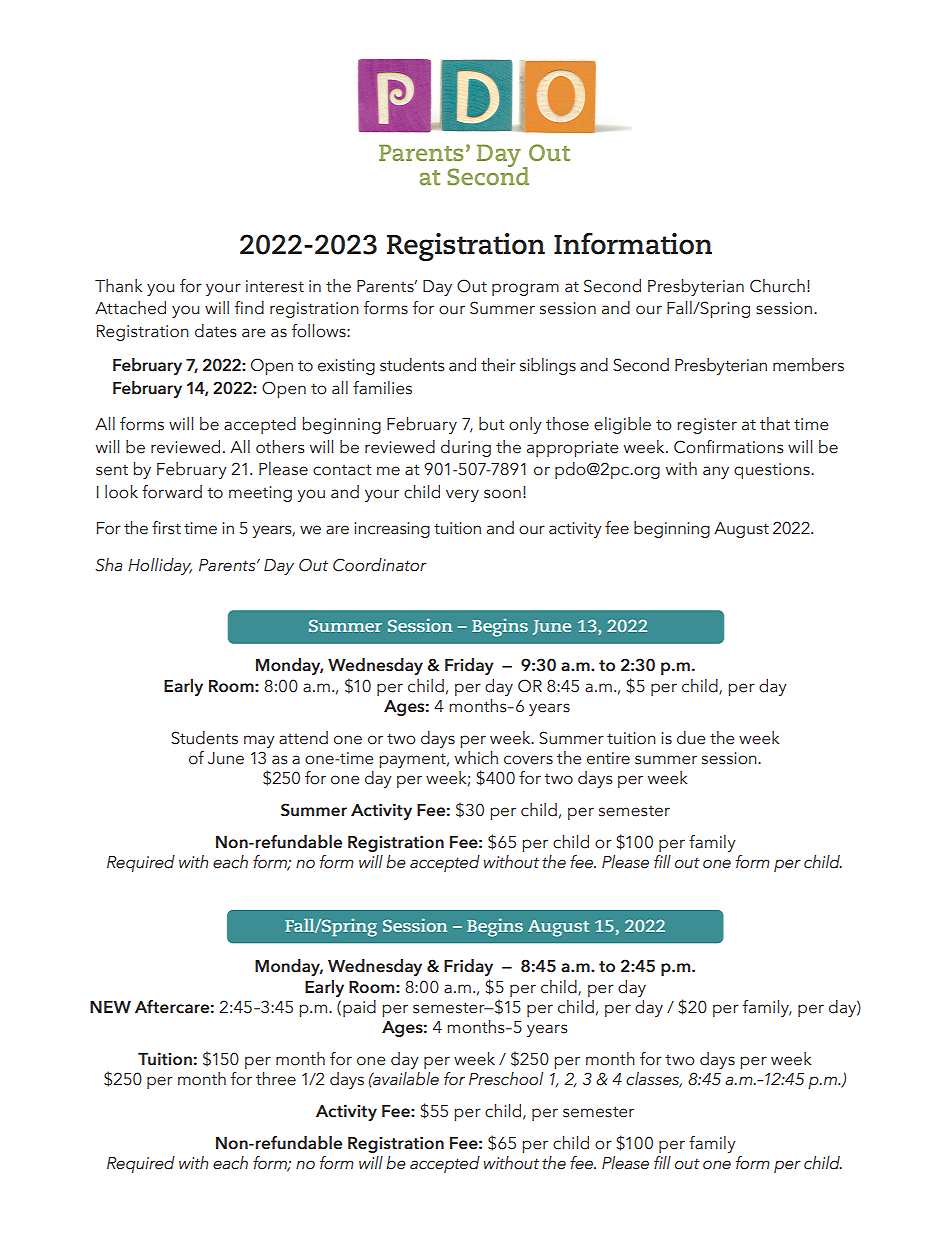 The width and height of the page is (952, 1233). Describe the element at coordinates (259, 741) in the page. I see `may` at that location.
